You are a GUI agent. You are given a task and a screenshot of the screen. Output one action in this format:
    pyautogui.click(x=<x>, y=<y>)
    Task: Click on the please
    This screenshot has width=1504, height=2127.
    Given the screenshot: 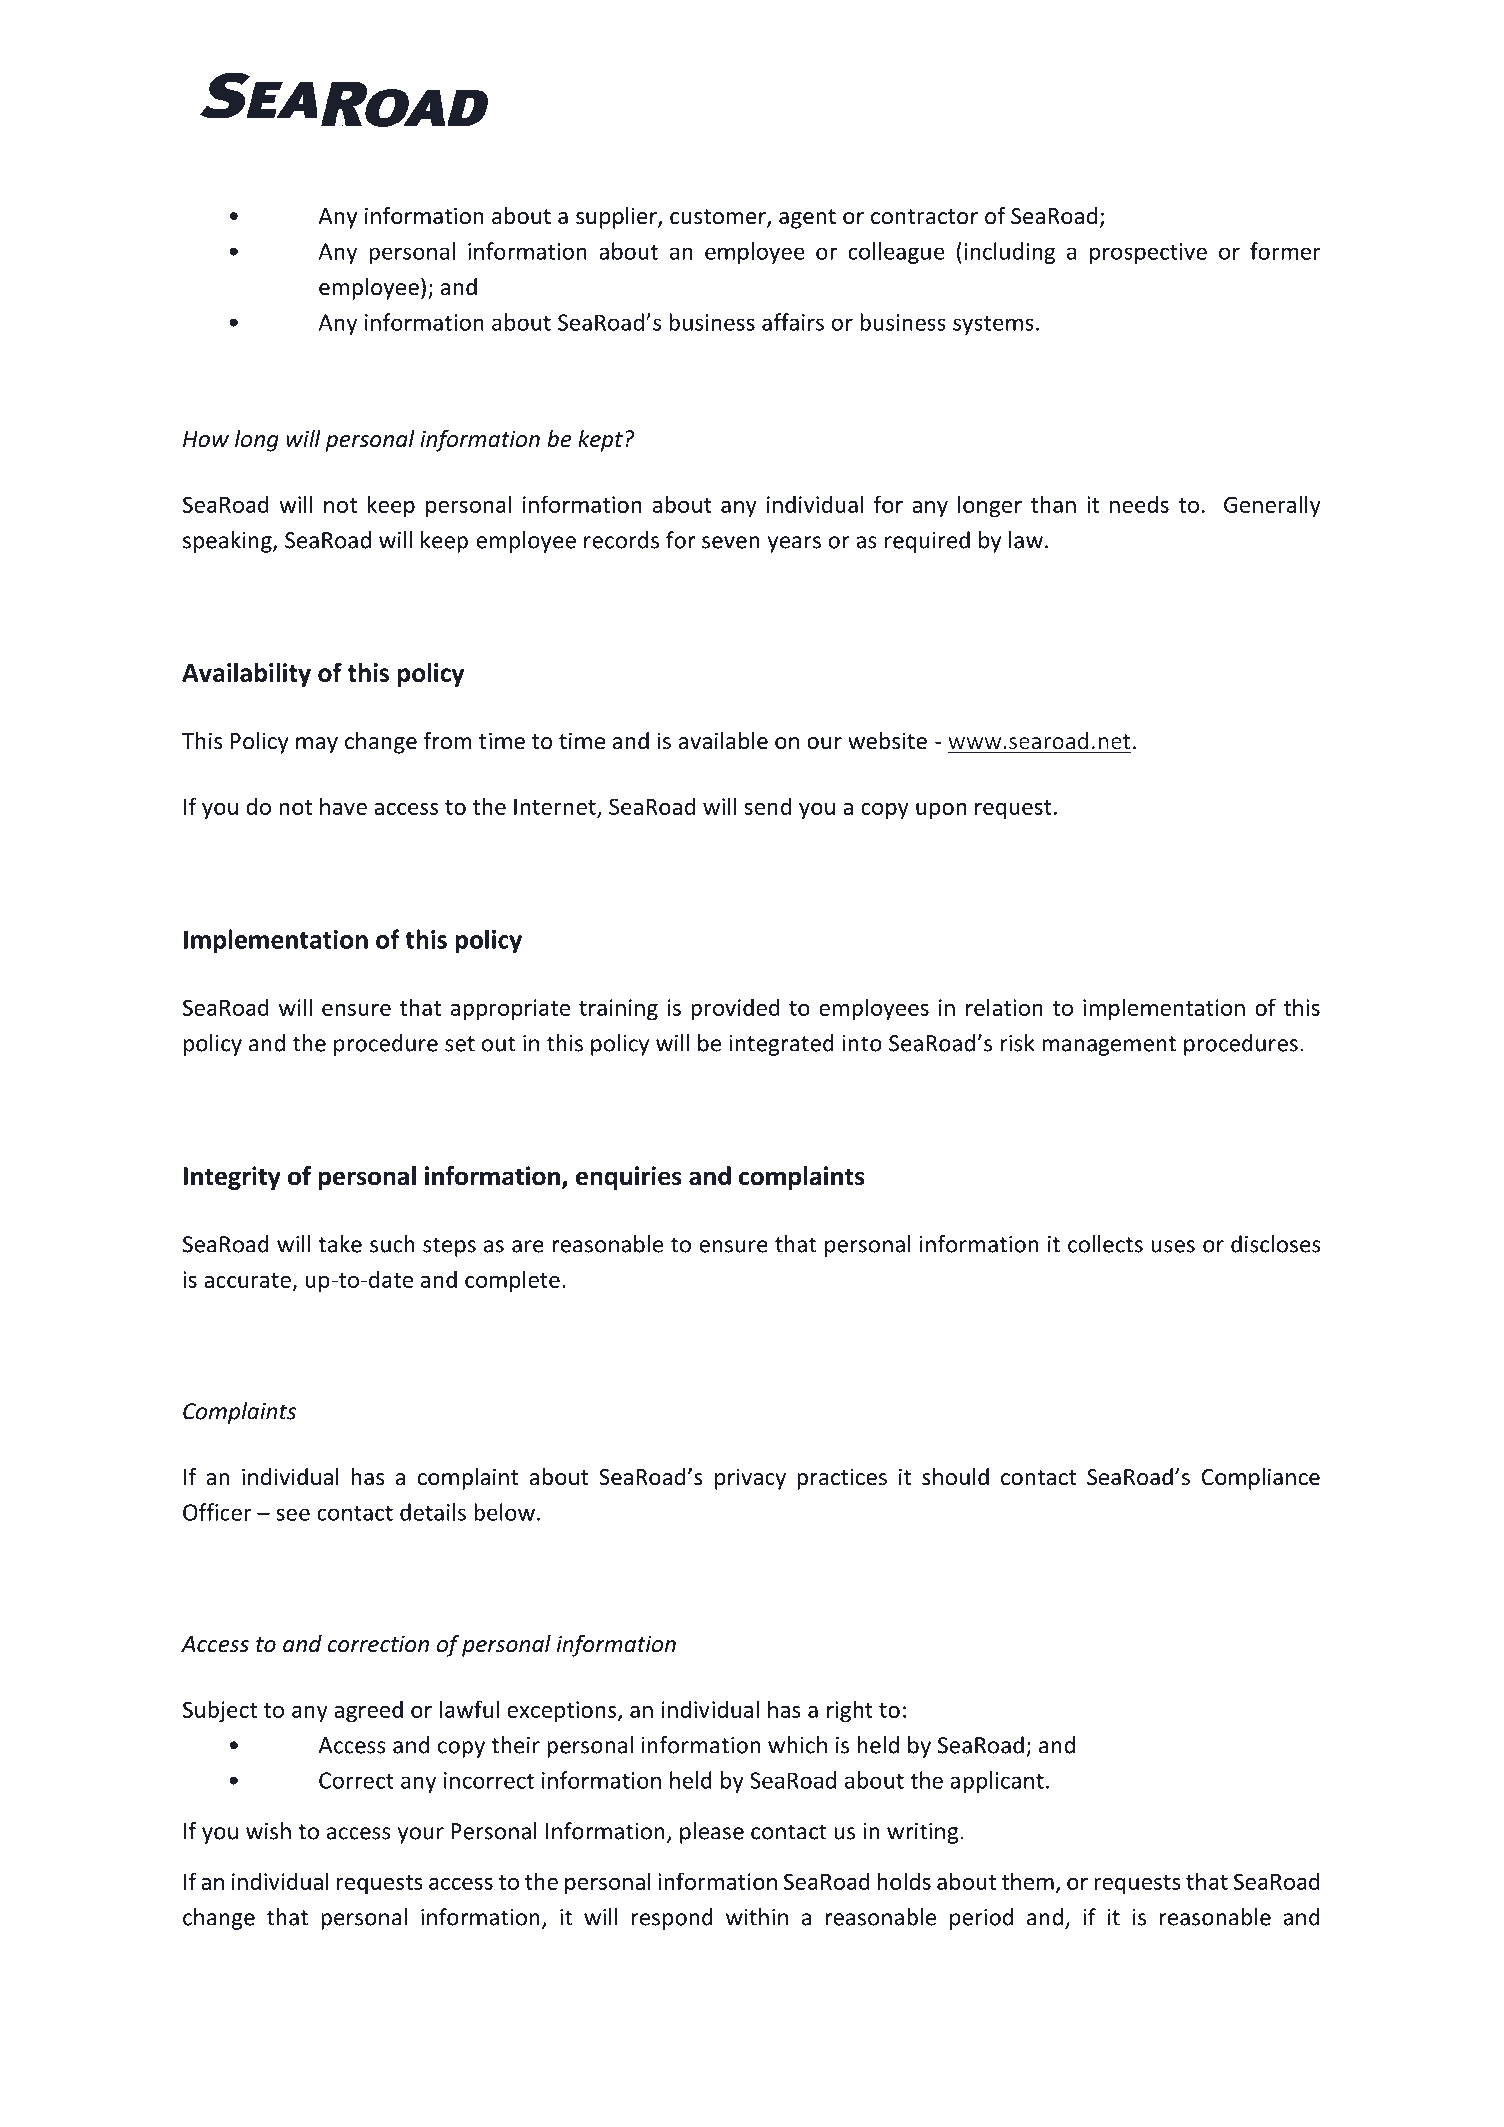 What is the action you would take?
    pyautogui.click(x=712, y=1833)
